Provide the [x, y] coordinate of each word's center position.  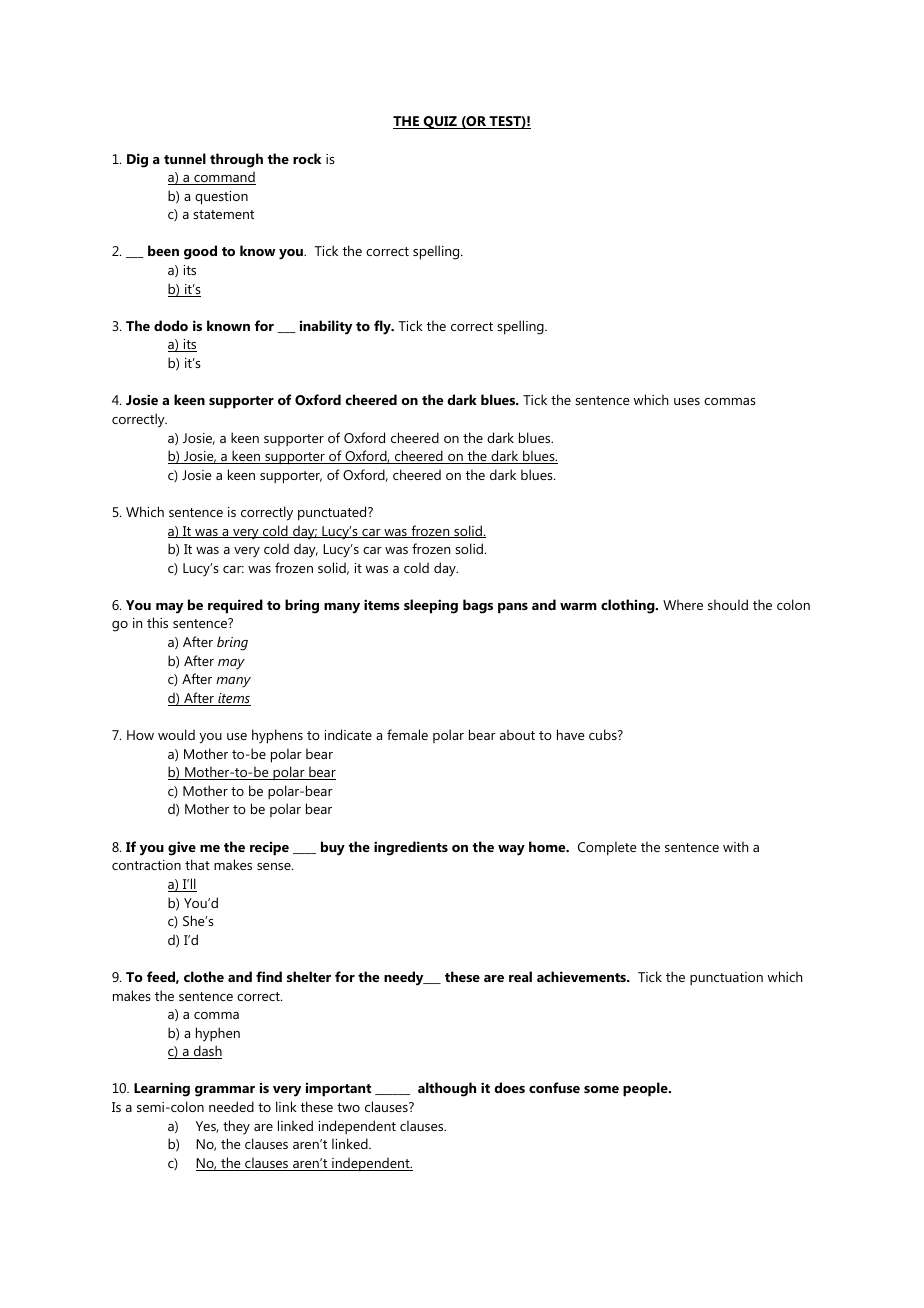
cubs [604, 734]
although [447, 1089]
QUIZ [440, 122]
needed [231, 1106]
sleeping [431, 606]
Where [683, 604]
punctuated [333, 513]
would [176, 734]
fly [383, 327]
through [236, 160]
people [646, 1089]
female [407, 734]
